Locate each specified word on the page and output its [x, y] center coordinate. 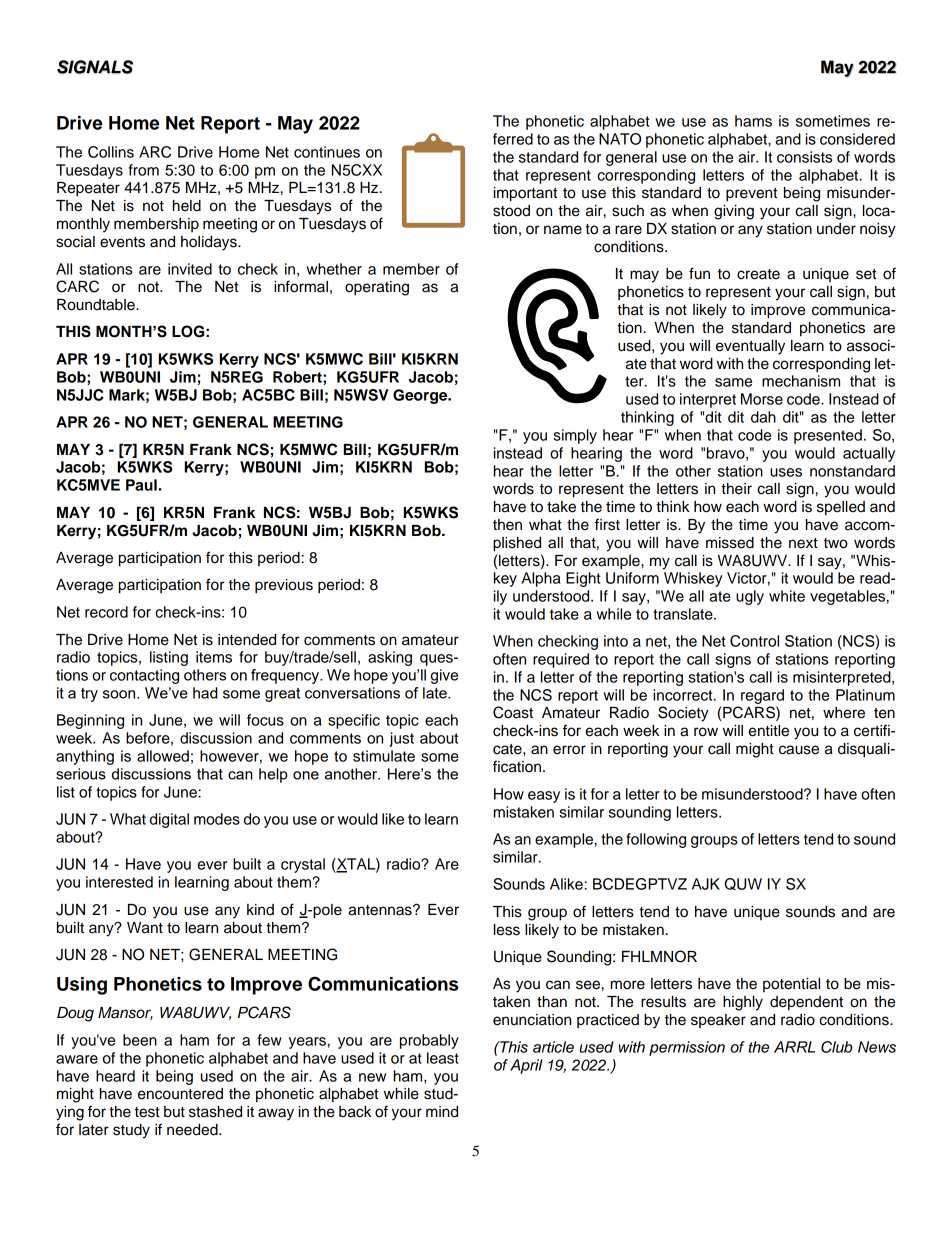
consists [804, 157]
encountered [180, 1094]
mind [442, 1112]
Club [837, 1047]
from [144, 170]
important [525, 194]
